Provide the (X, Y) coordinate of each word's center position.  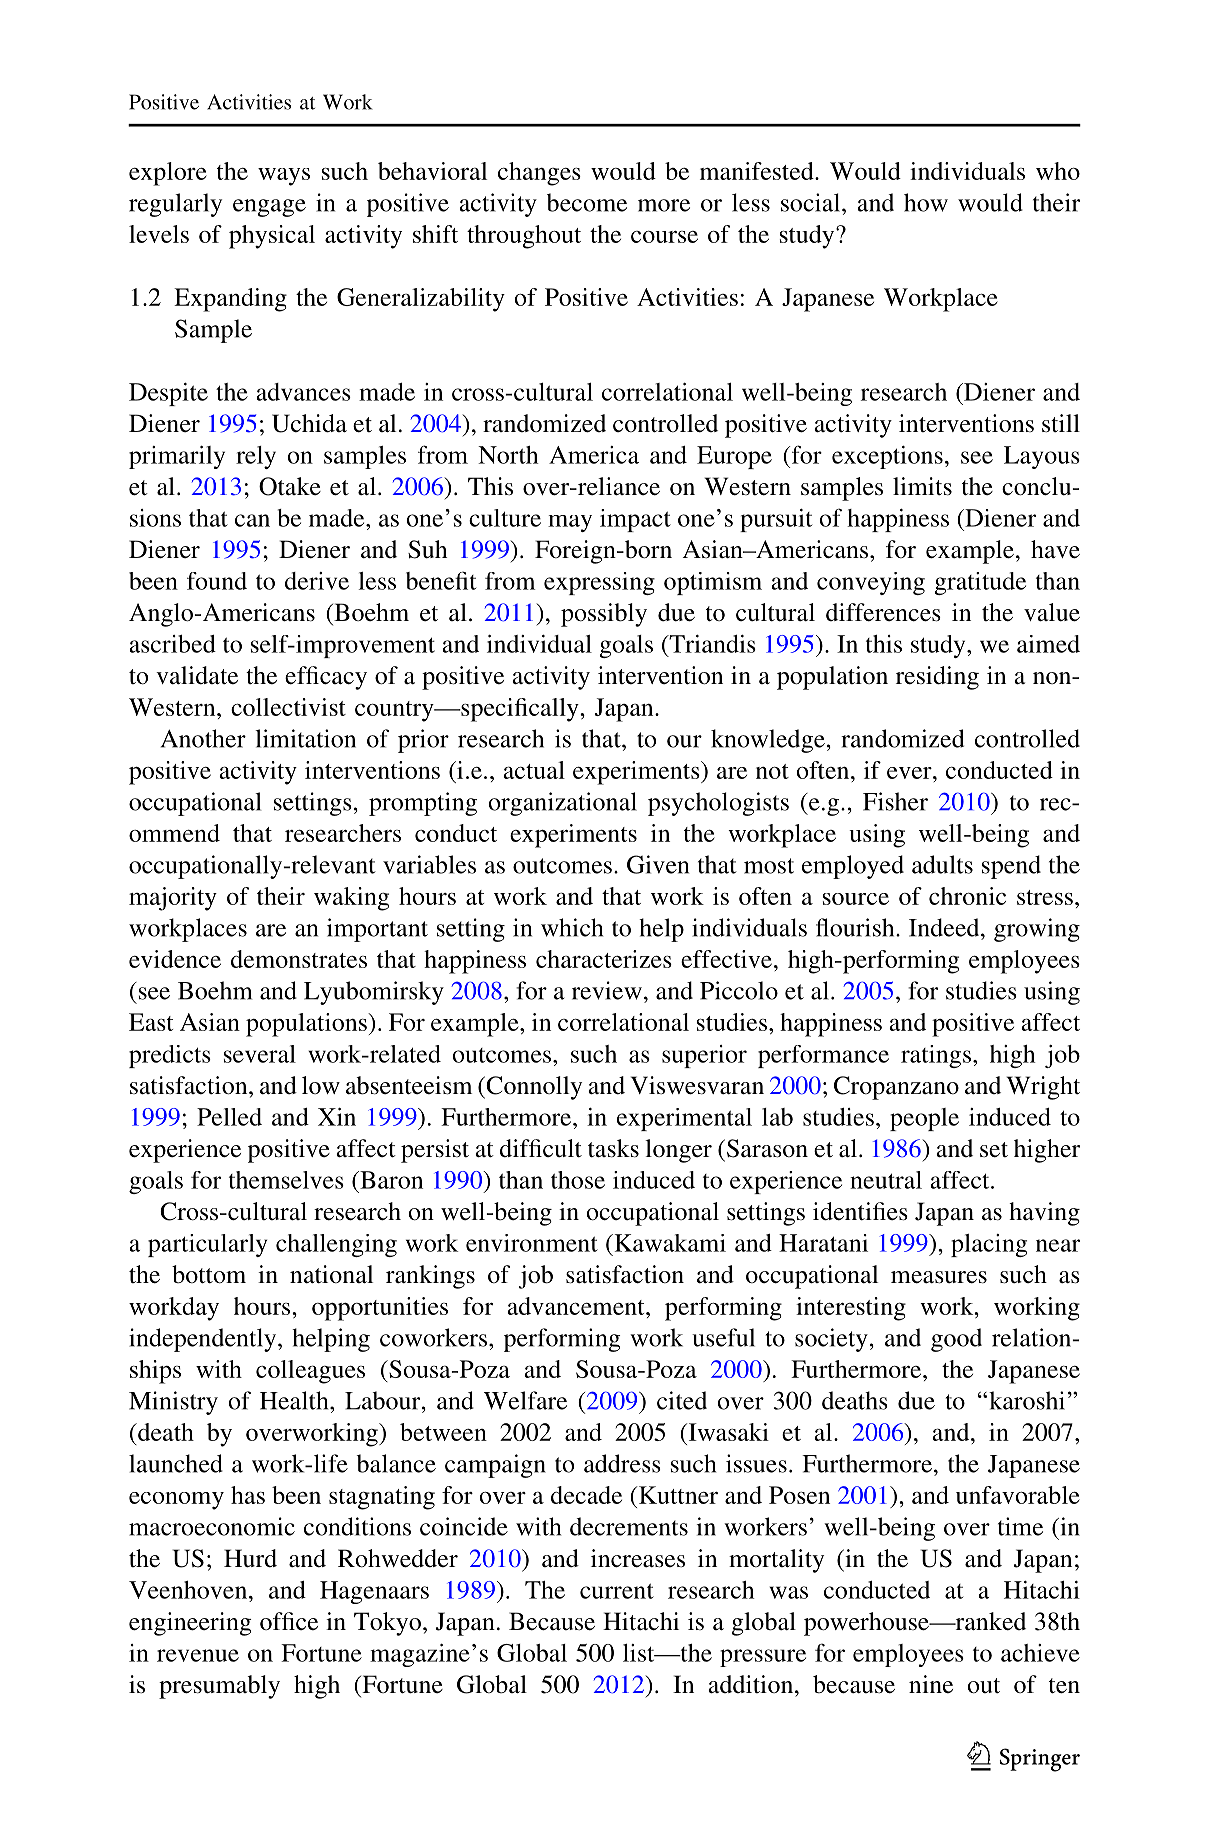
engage (269, 208)
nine (931, 1684)
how (926, 202)
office (289, 1621)
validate (197, 675)
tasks (613, 1148)
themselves (286, 1180)
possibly (604, 615)
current (617, 1591)
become (587, 202)
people (924, 1119)
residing (937, 678)
